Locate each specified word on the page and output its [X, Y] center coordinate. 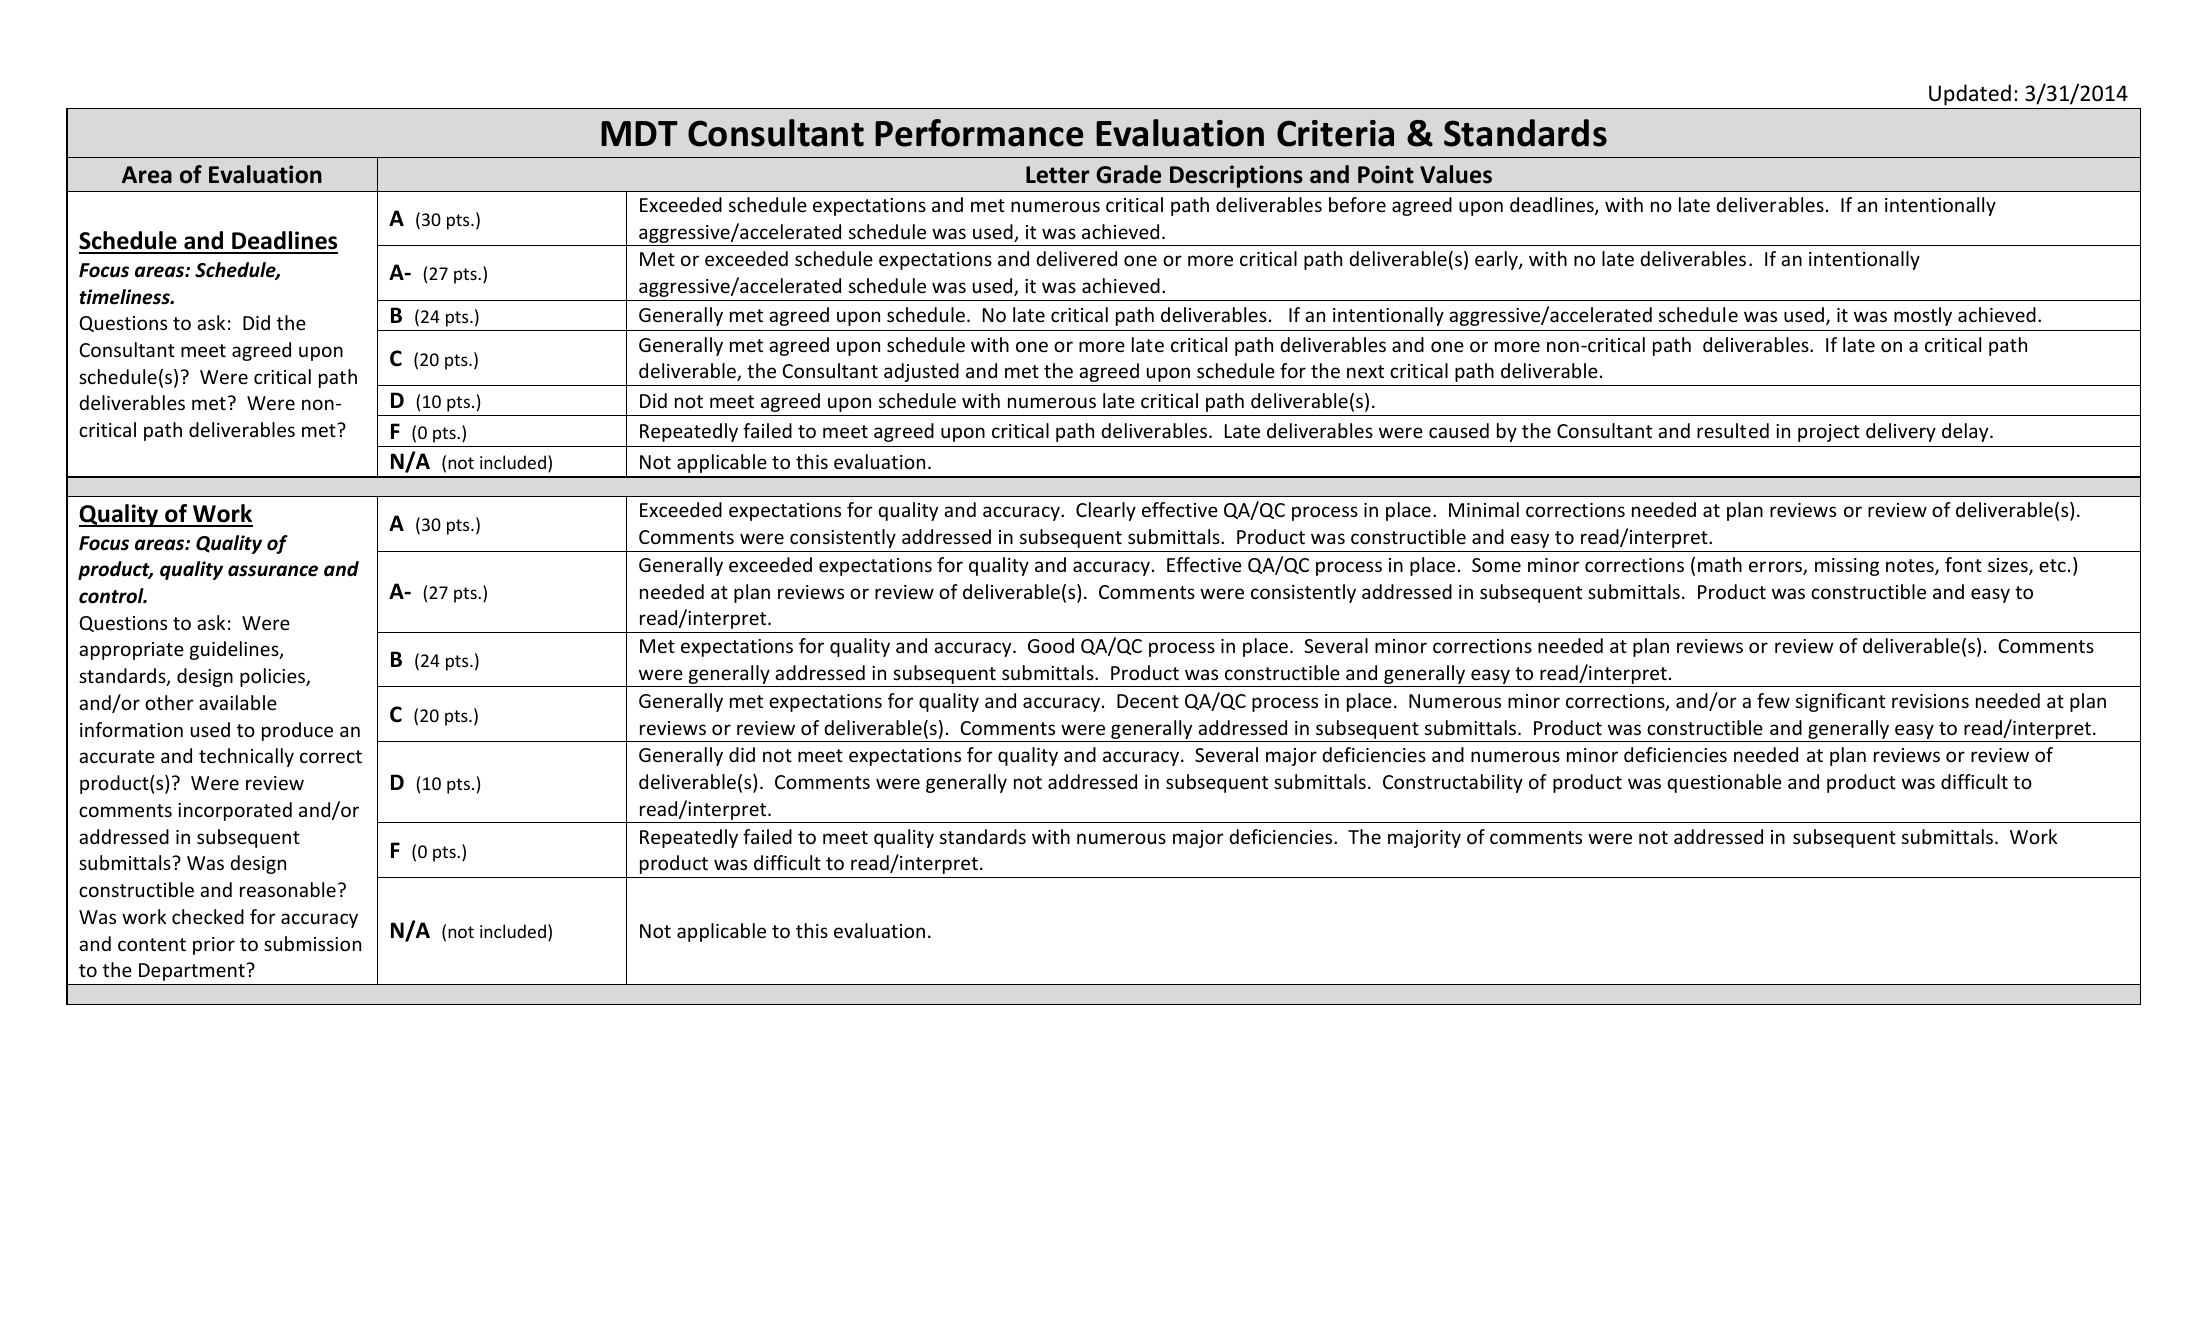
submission [312, 943]
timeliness [125, 297]
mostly [1923, 316]
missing [1847, 567]
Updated [1970, 95]
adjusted [921, 372]
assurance [273, 571]
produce [297, 731]
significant [1840, 702]
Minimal [1484, 509]
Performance [979, 133]
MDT [639, 133]
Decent [1148, 701]
